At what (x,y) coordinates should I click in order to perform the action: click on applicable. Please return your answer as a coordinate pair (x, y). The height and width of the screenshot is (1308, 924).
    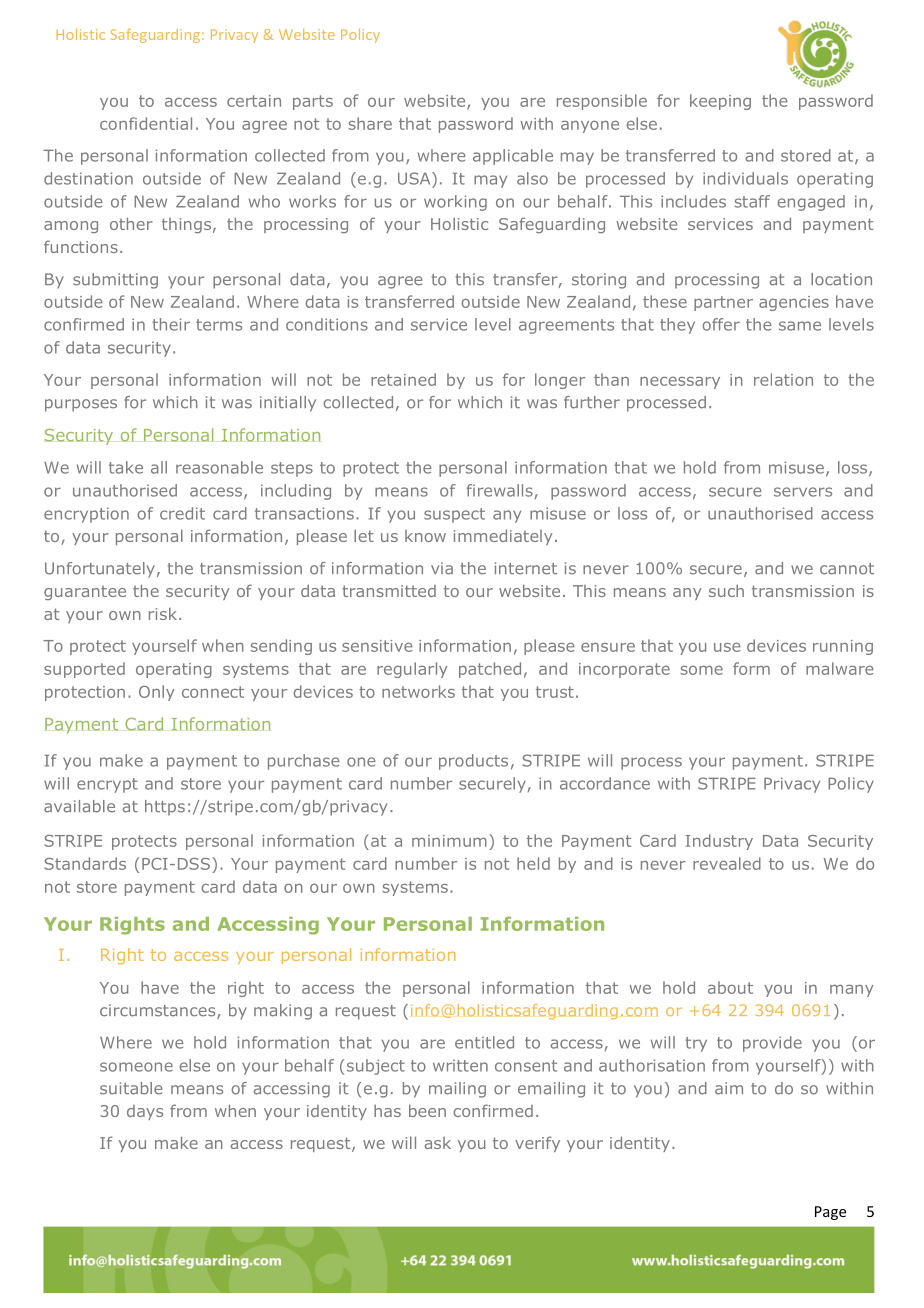
    Looking at the image, I should click on (513, 157).
